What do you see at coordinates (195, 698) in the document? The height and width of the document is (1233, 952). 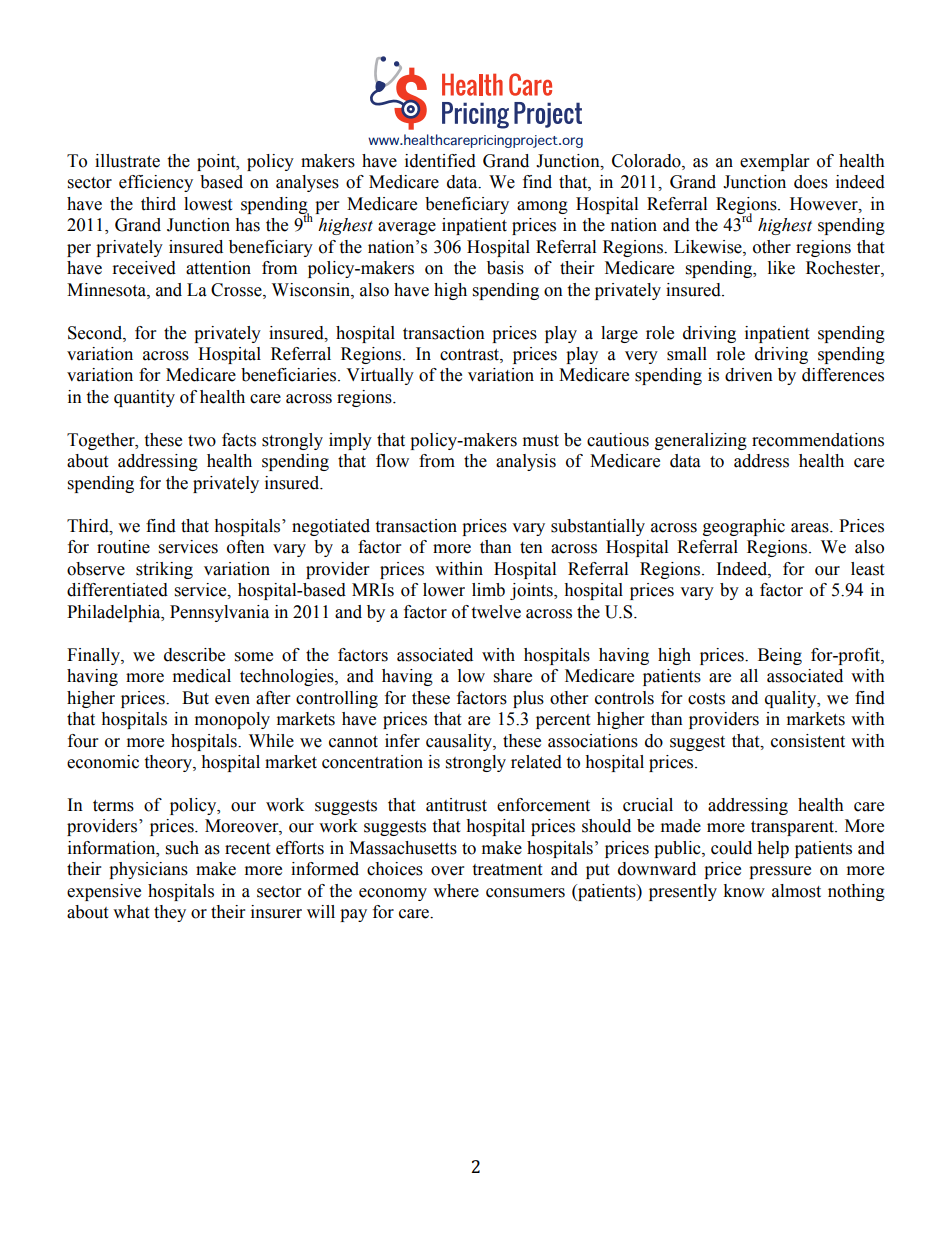 I see `But` at bounding box center [195, 698].
